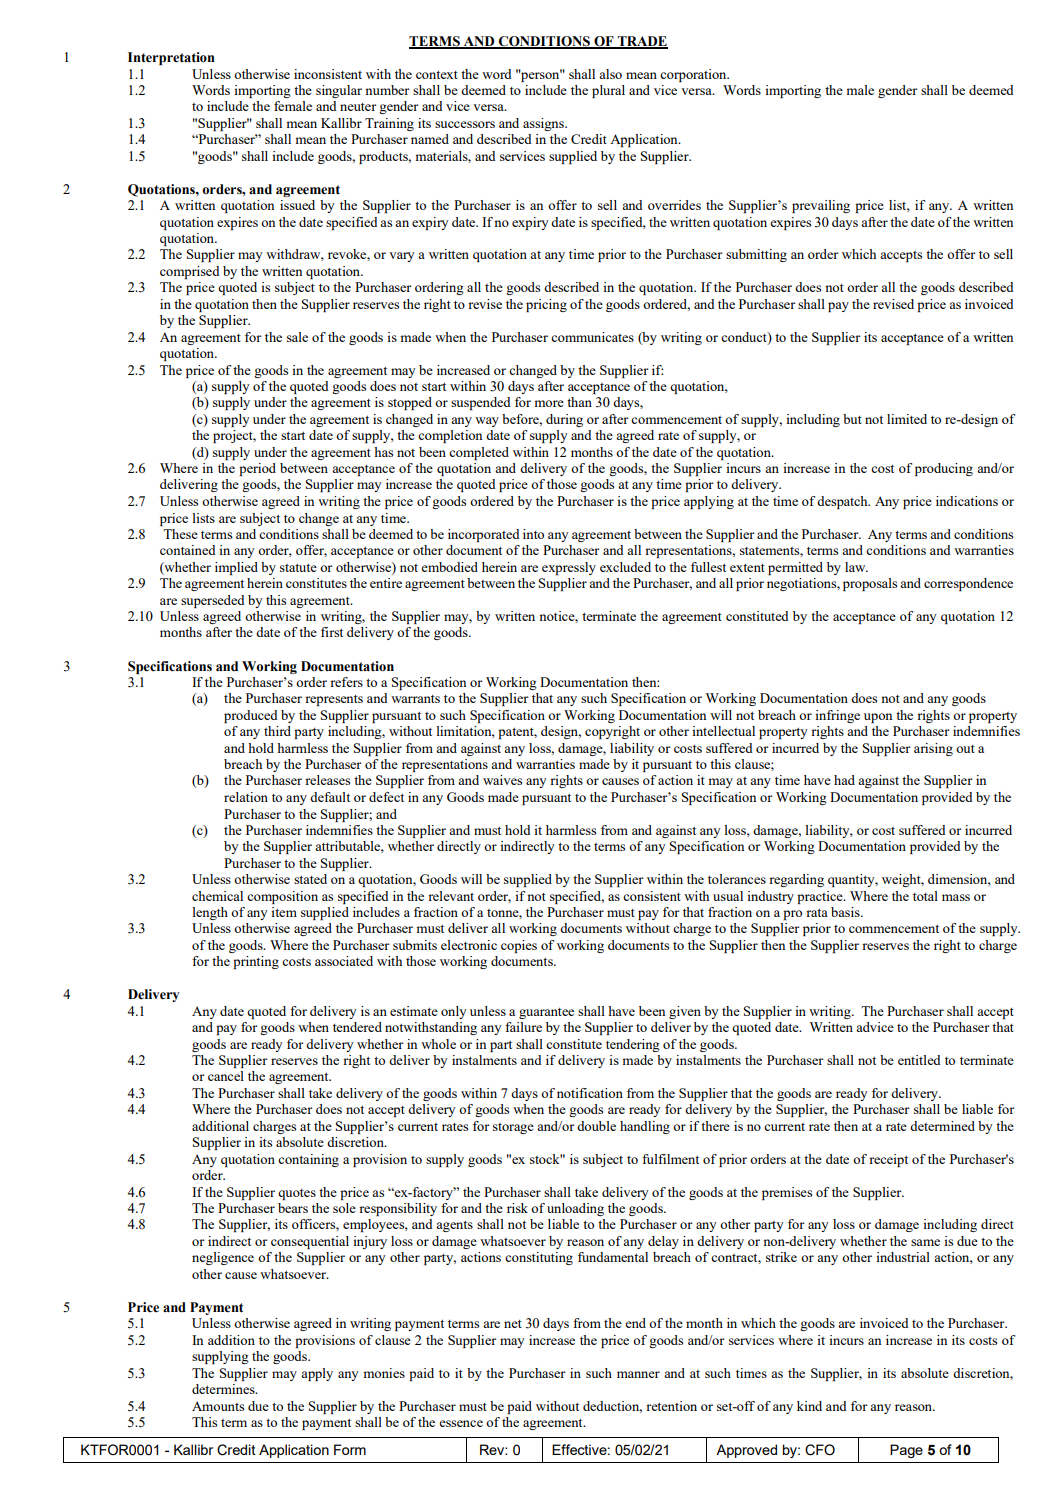 This screenshot has height=1505, width=1064. What do you see at coordinates (638, 1374) in the screenshot?
I see `manner` at bounding box center [638, 1374].
